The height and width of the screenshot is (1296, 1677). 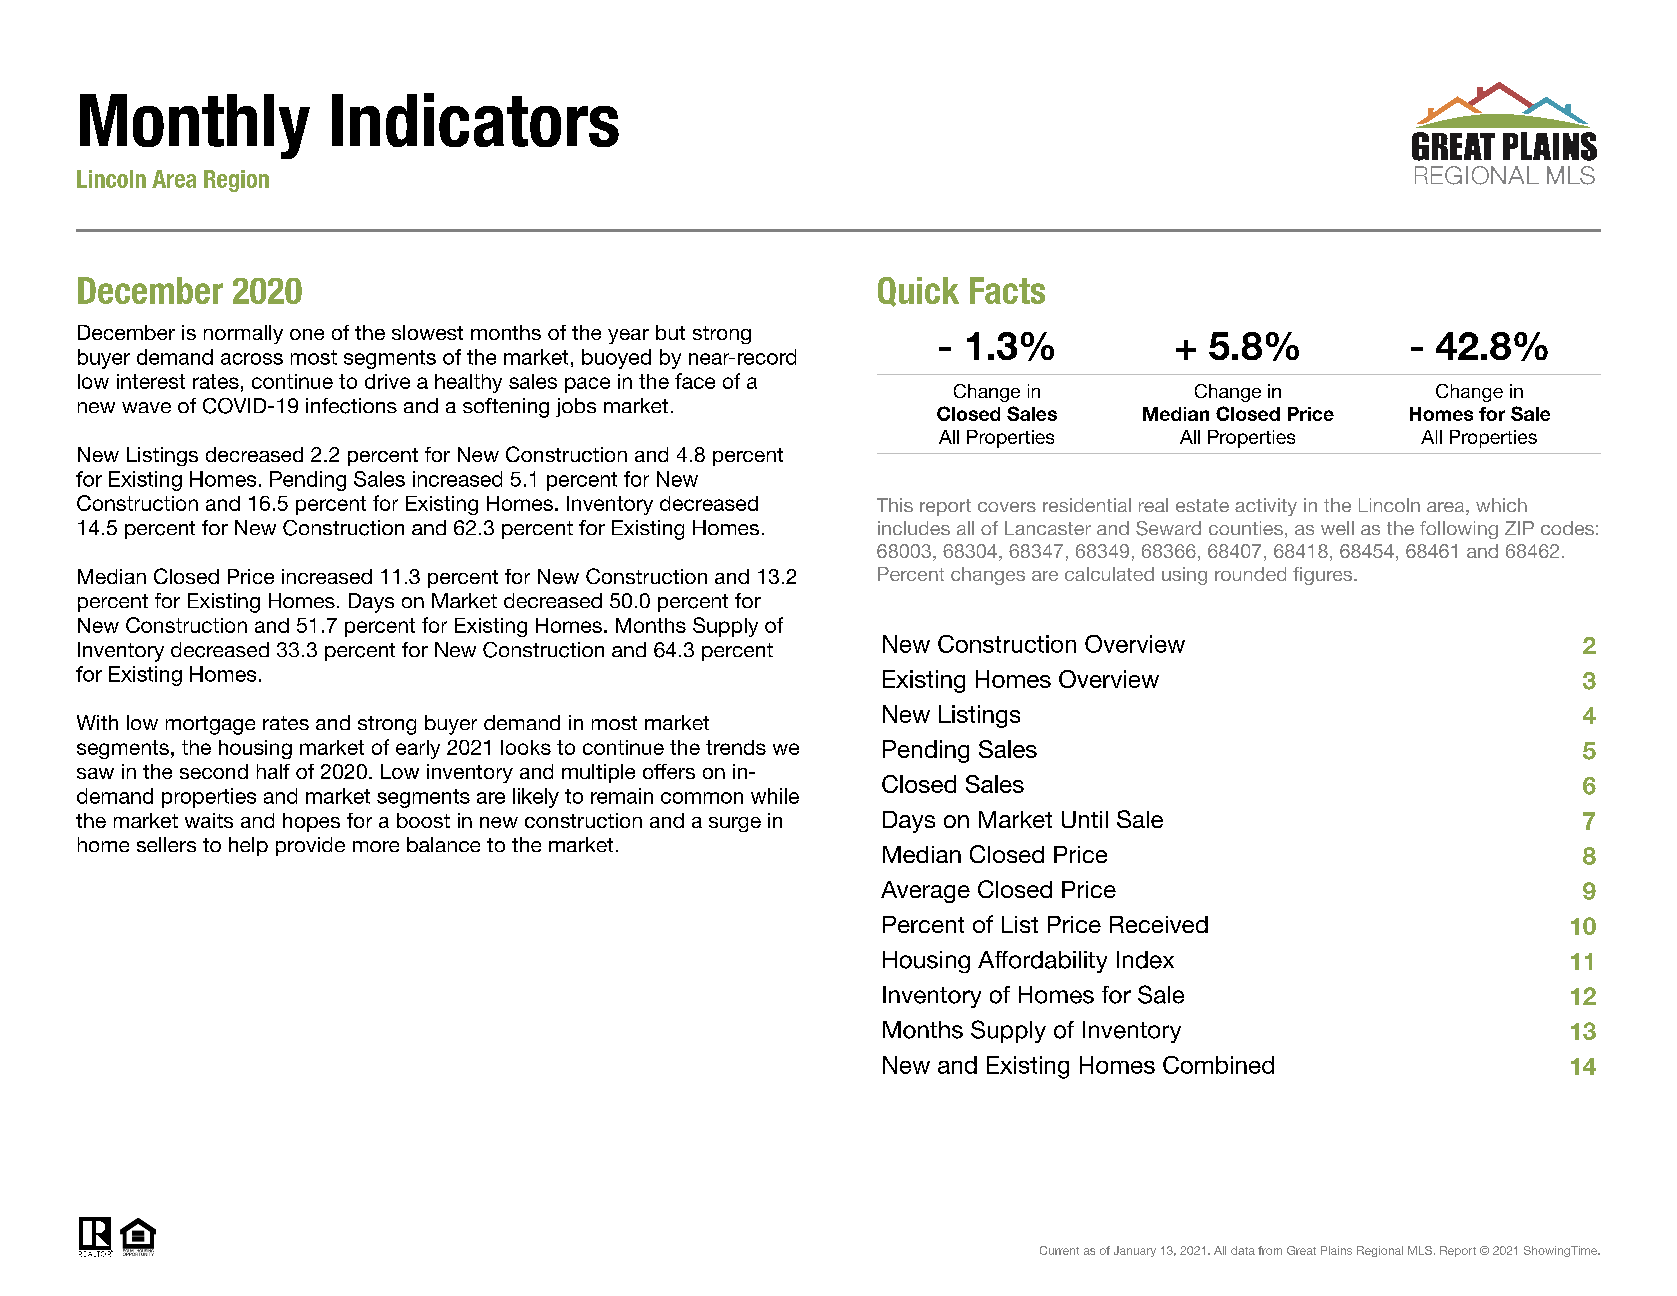 What do you see at coordinates (1337, 528) in the screenshot?
I see `well` at bounding box center [1337, 528].
